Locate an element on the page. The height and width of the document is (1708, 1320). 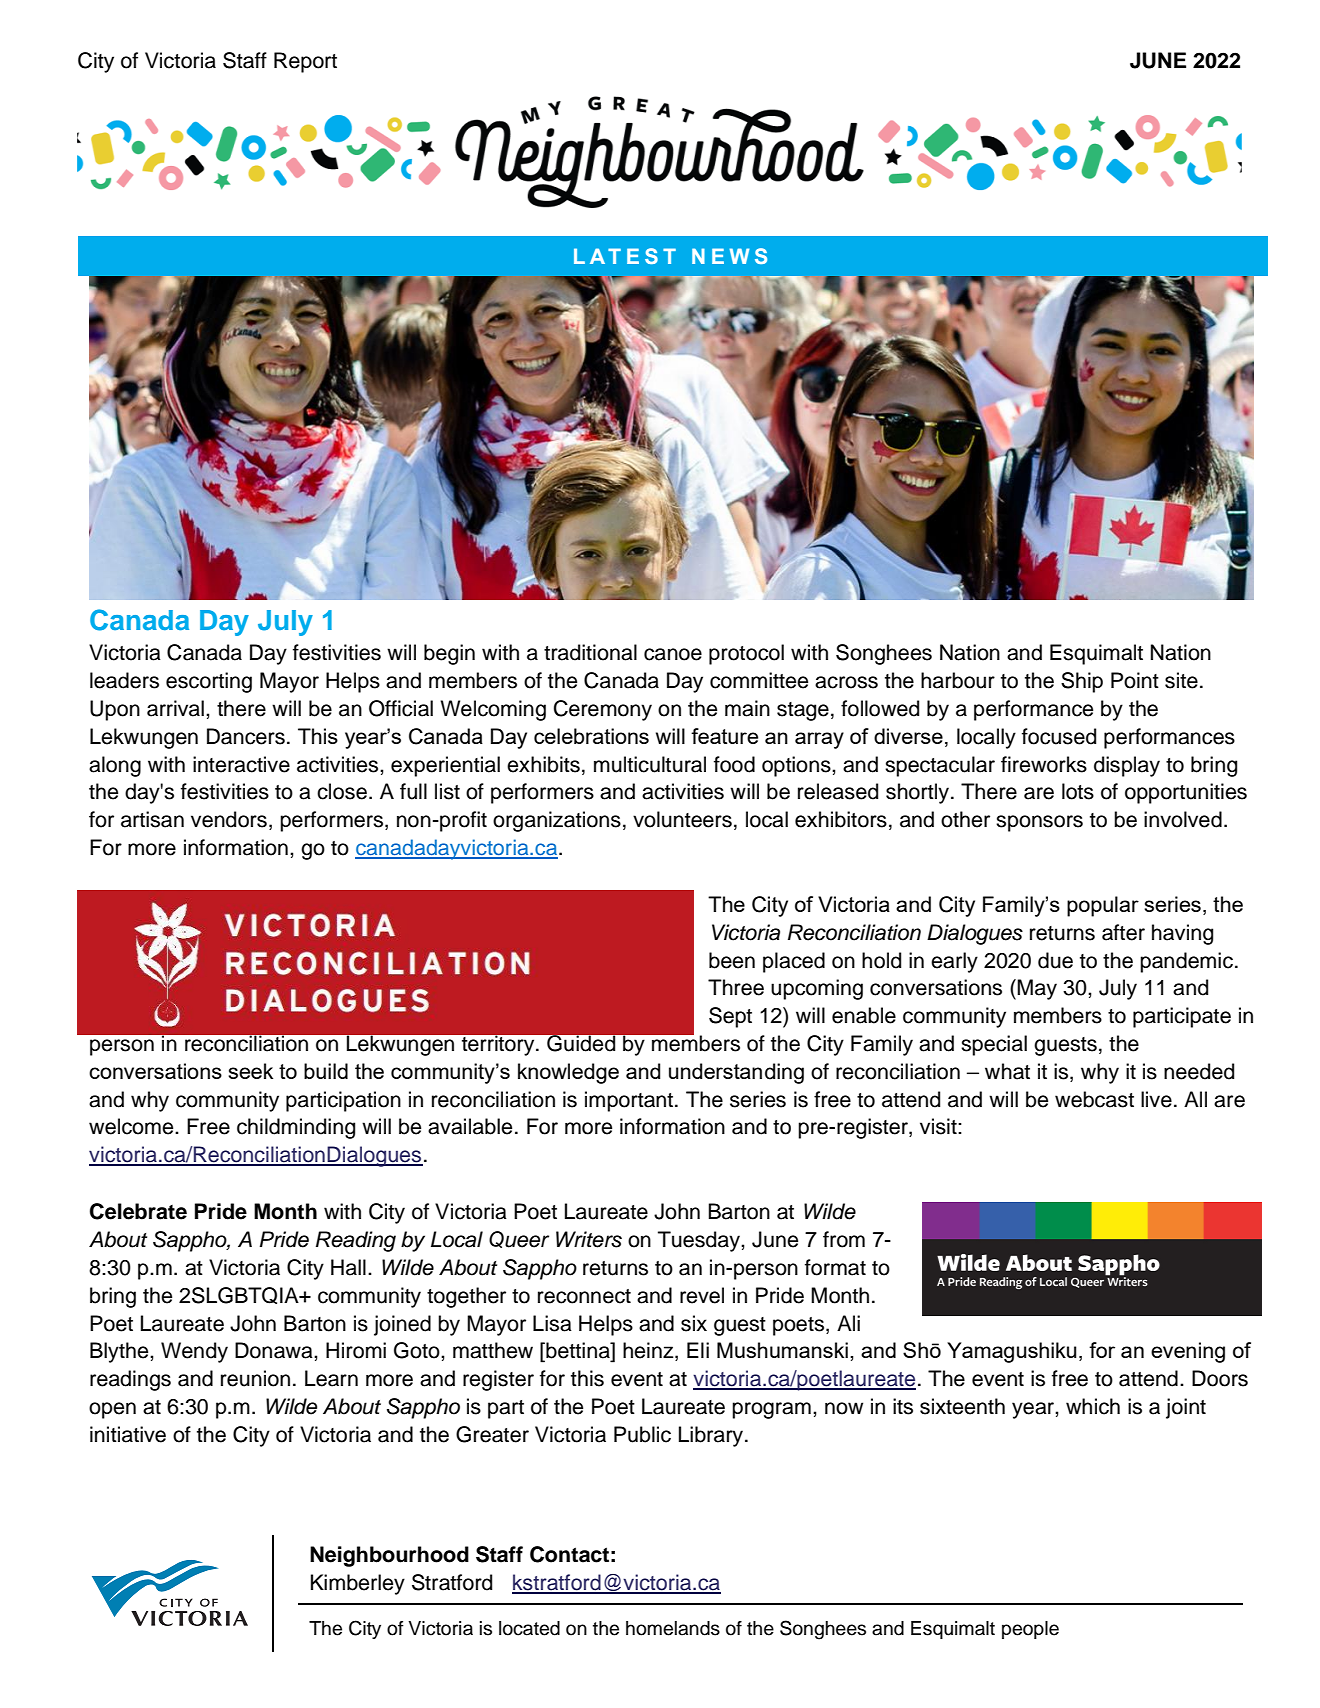
seek is located at coordinates (250, 1071).
